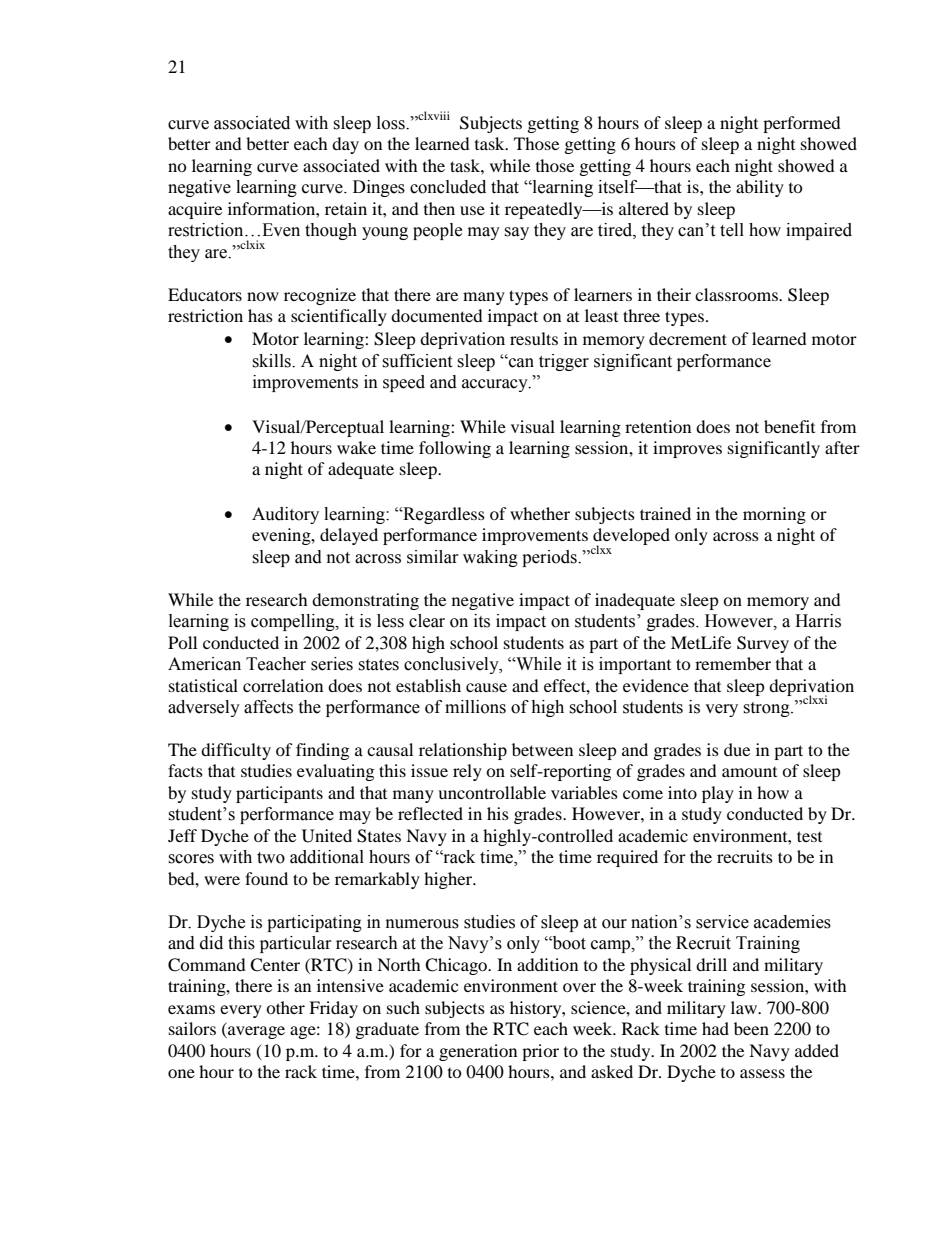  Describe the element at coordinates (809, 836) in the image. I see `test` at that location.
